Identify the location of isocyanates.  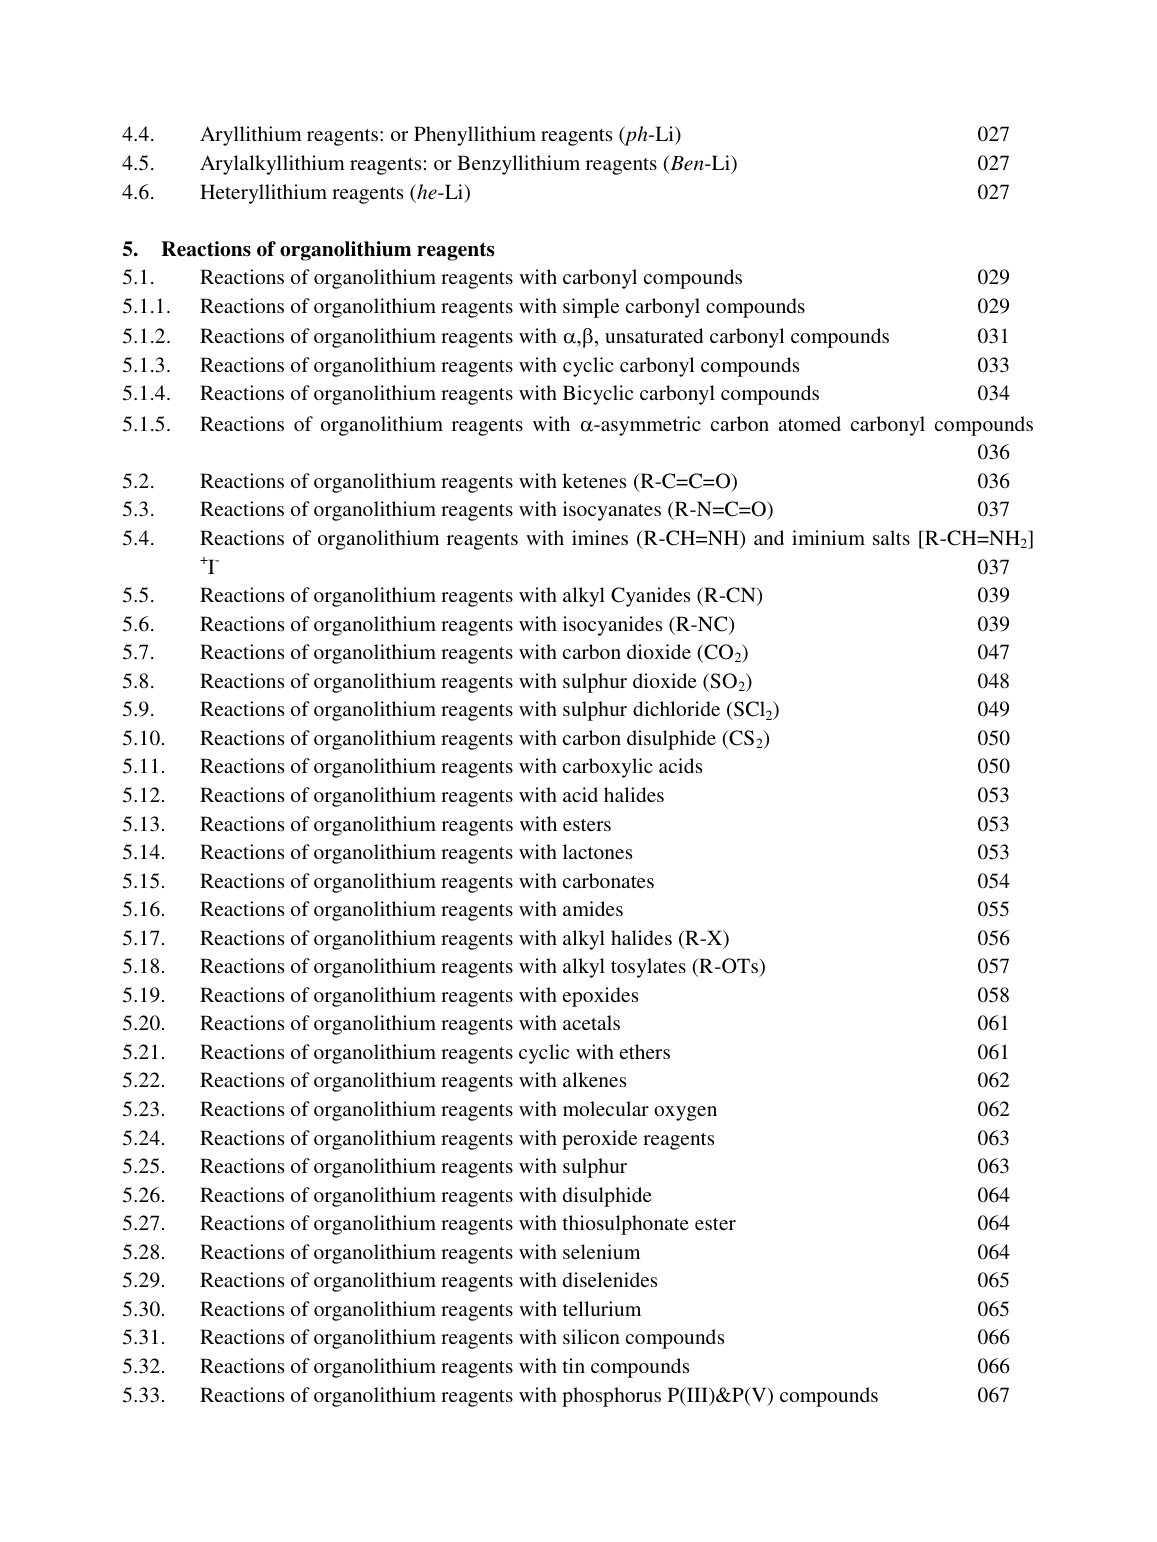
(612, 511).
